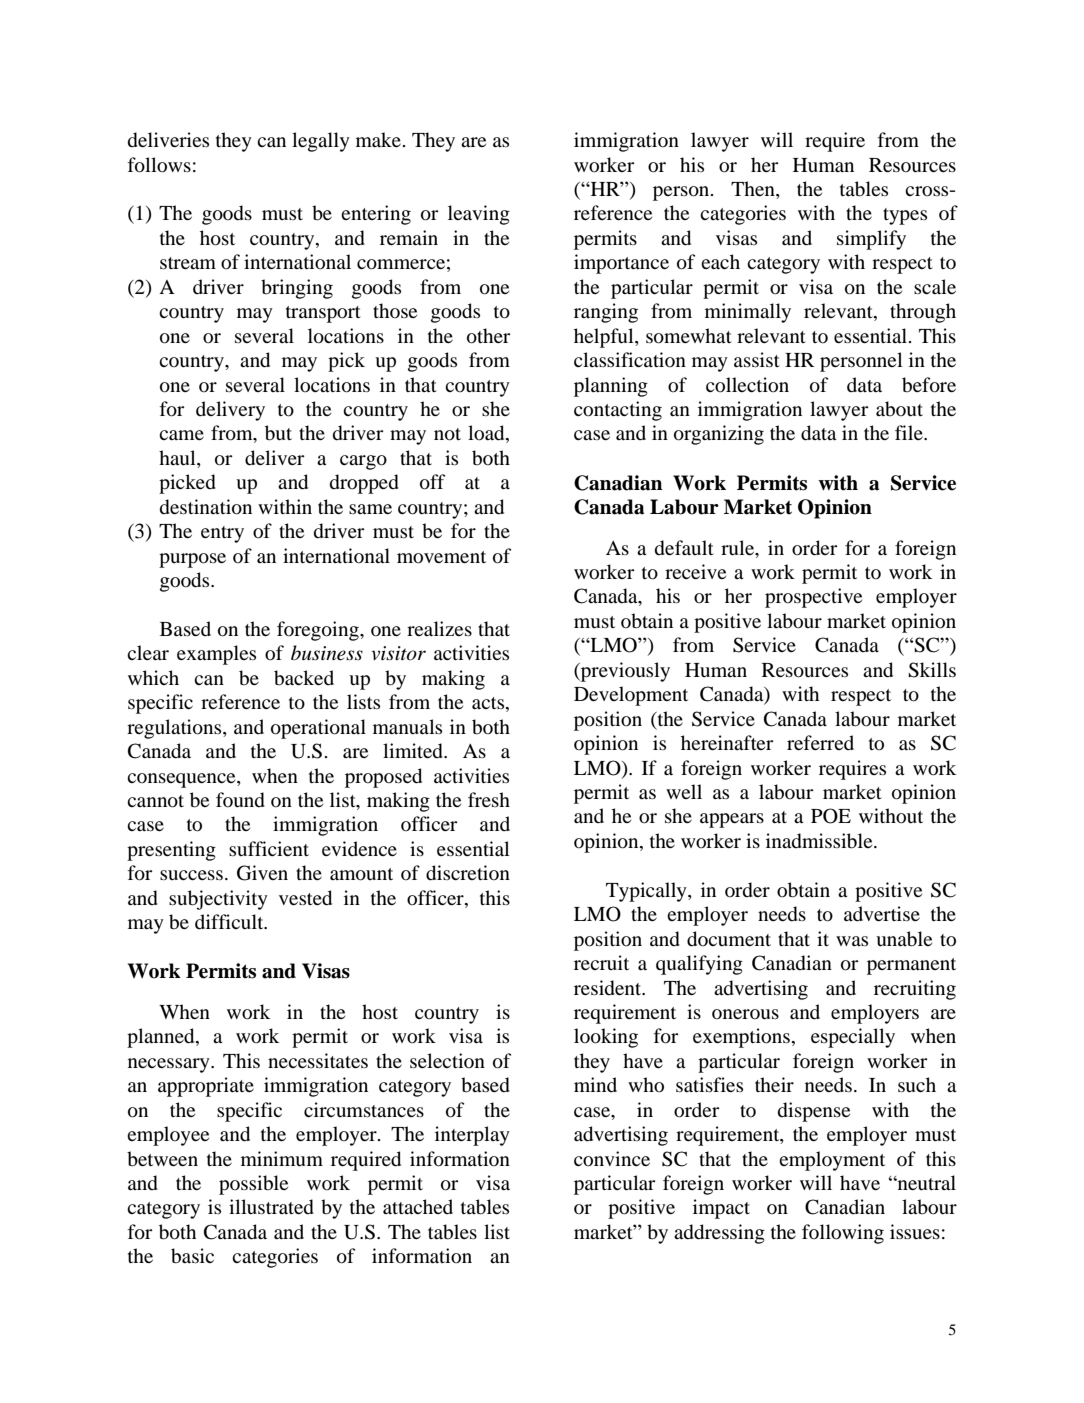  I want to click on illustrated, so click(271, 1207).
